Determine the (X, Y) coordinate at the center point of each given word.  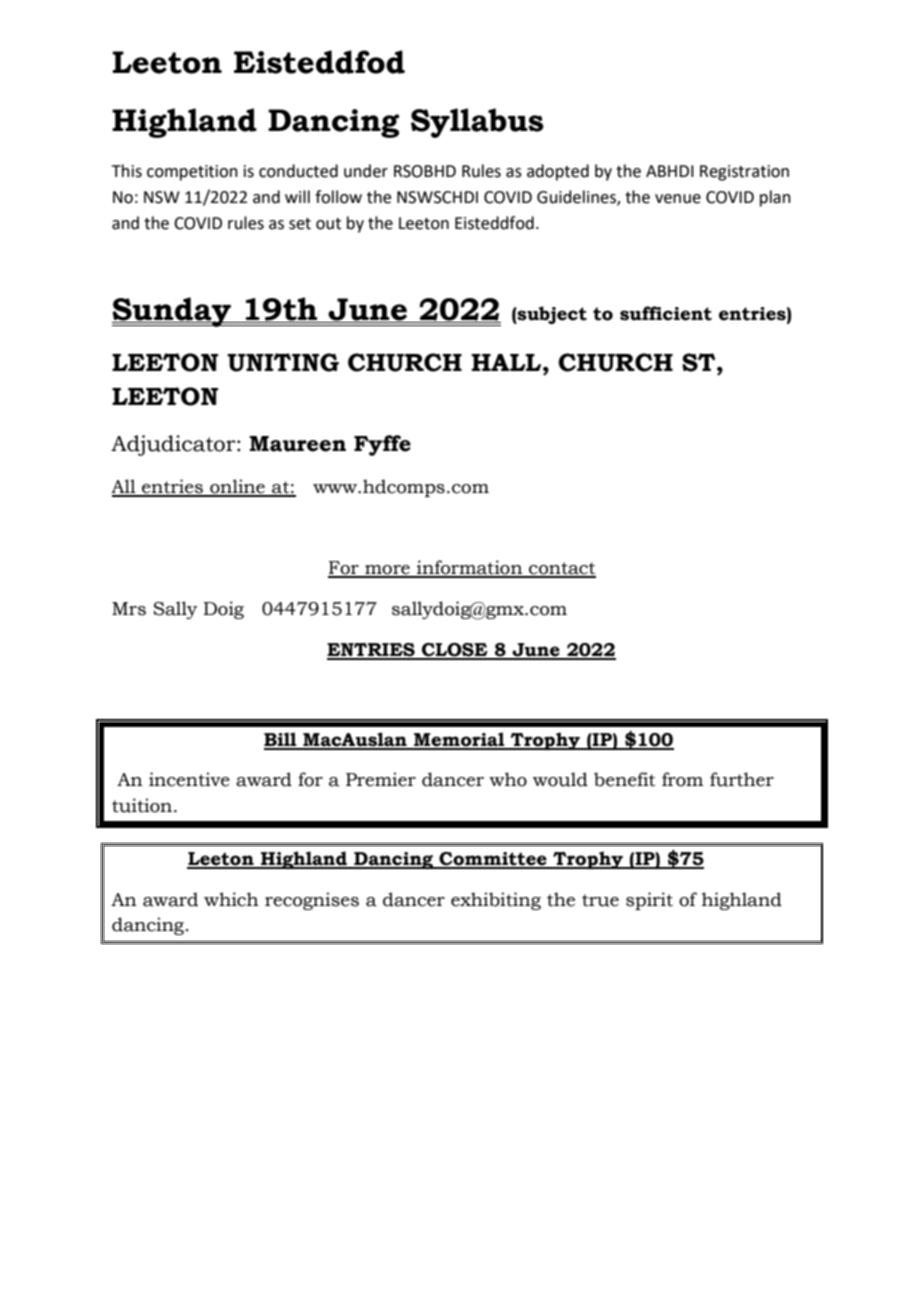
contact (561, 569)
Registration (744, 173)
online (237, 487)
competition (192, 173)
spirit (649, 901)
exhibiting (496, 901)
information (470, 568)
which (231, 899)
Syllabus (477, 123)
